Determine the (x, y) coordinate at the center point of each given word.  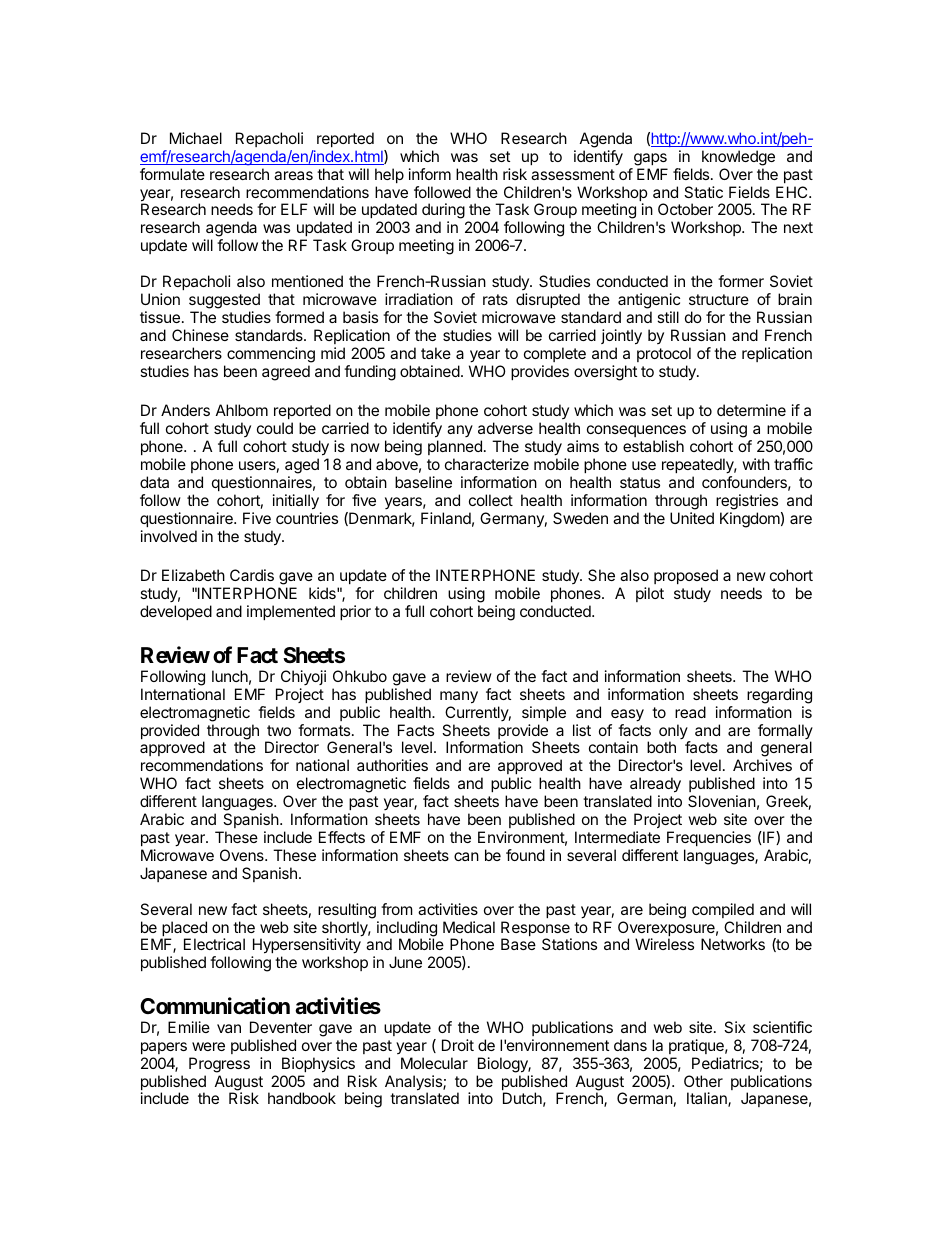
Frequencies (709, 838)
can (466, 856)
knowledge (738, 158)
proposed (686, 578)
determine (751, 410)
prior (355, 612)
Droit (458, 1045)
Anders (185, 410)
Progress (219, 1065)
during (443, 212)
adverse (505, 428)
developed (176, 612)
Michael (196, 138)
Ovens (243, 855)
